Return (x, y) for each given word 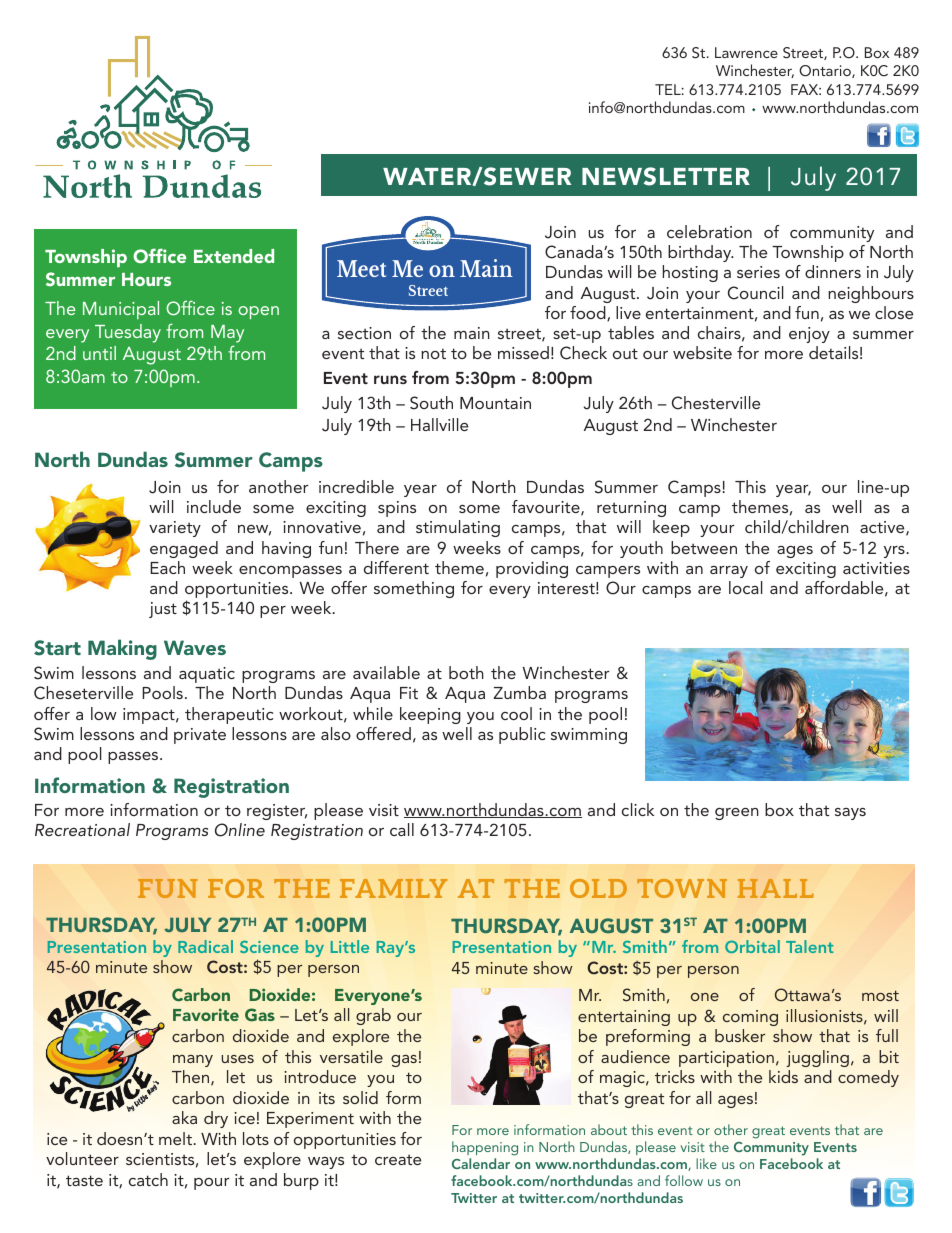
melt (176, 1138)
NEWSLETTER (666, 176)
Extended (234, 256)
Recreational (82, 829)
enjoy (809, 335)
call (402, 829)
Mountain (495, 403)
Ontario (826, 71)
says (850, 814)
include (214, 506)
